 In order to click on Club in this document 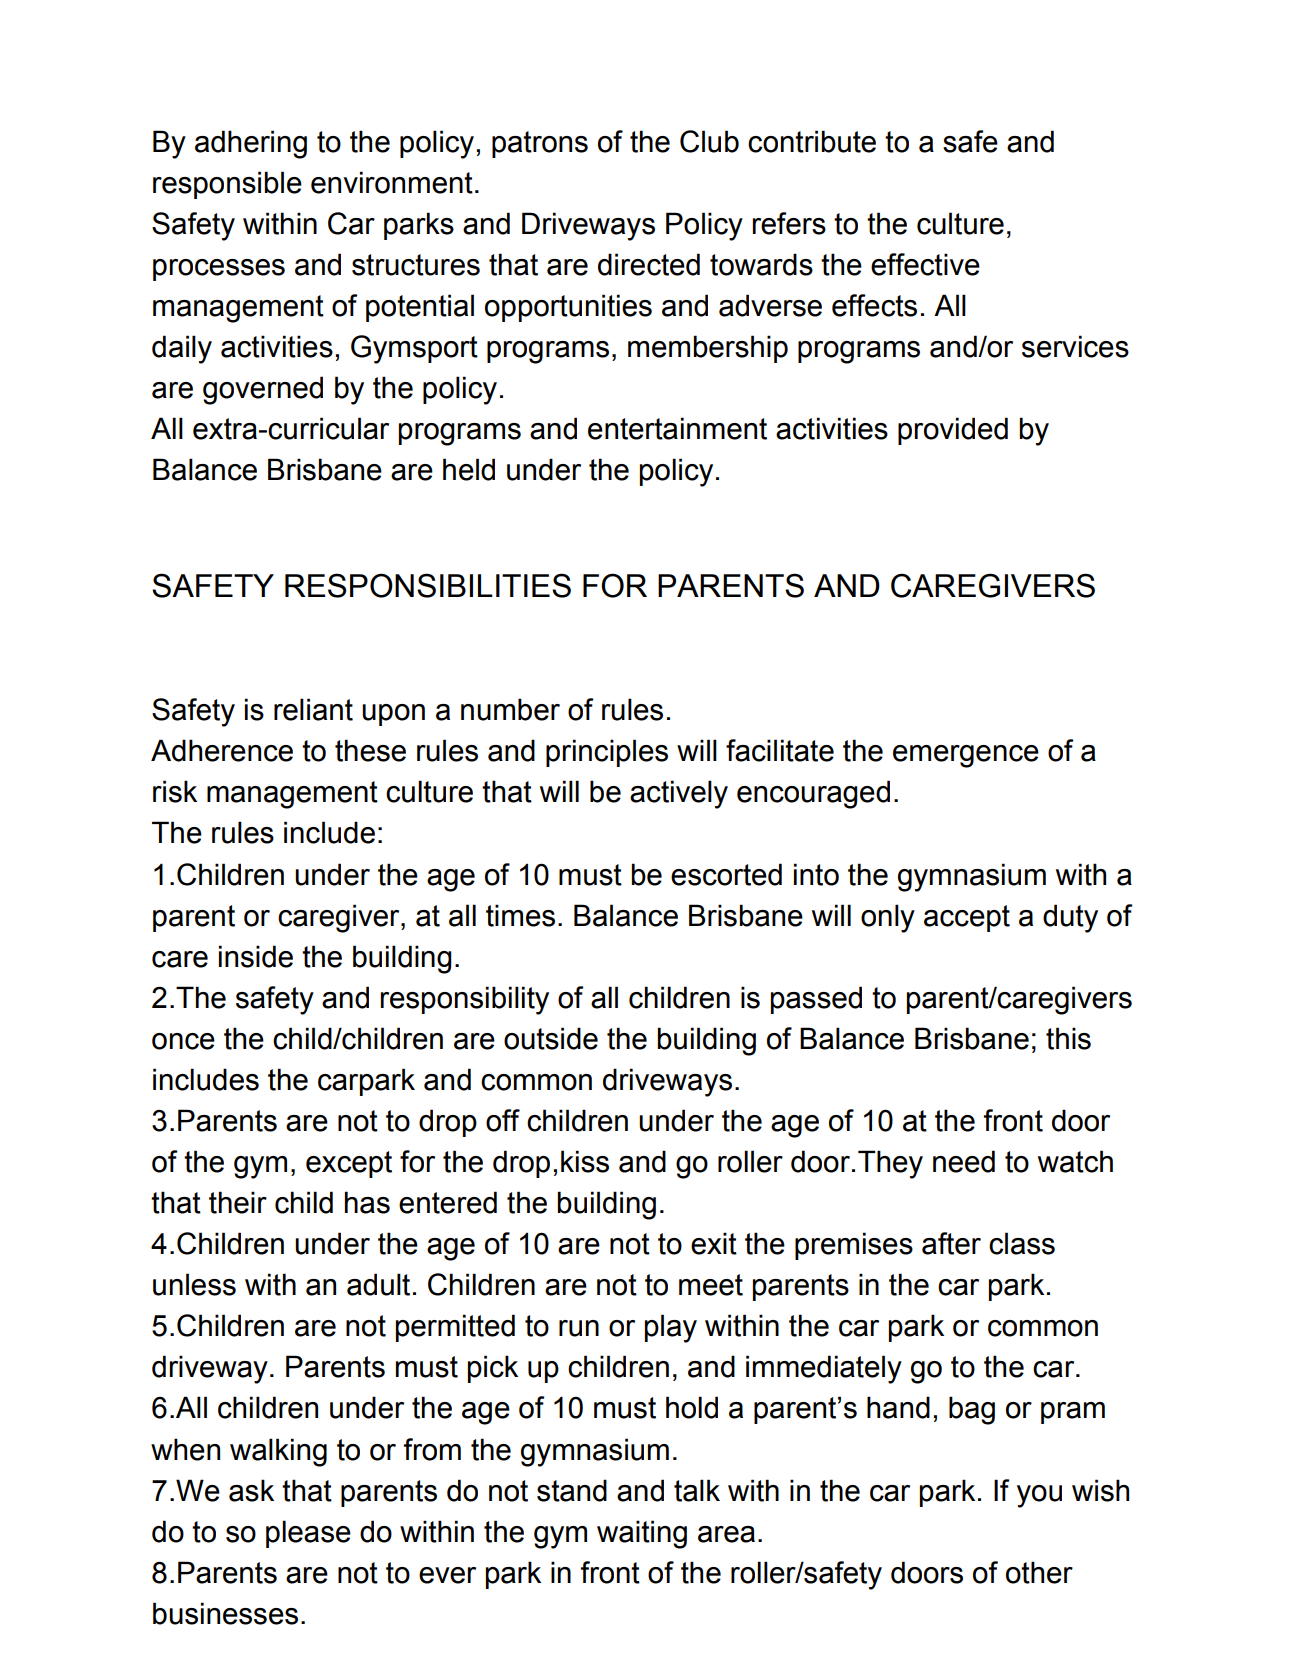, I will do `click(709, 141)`.
